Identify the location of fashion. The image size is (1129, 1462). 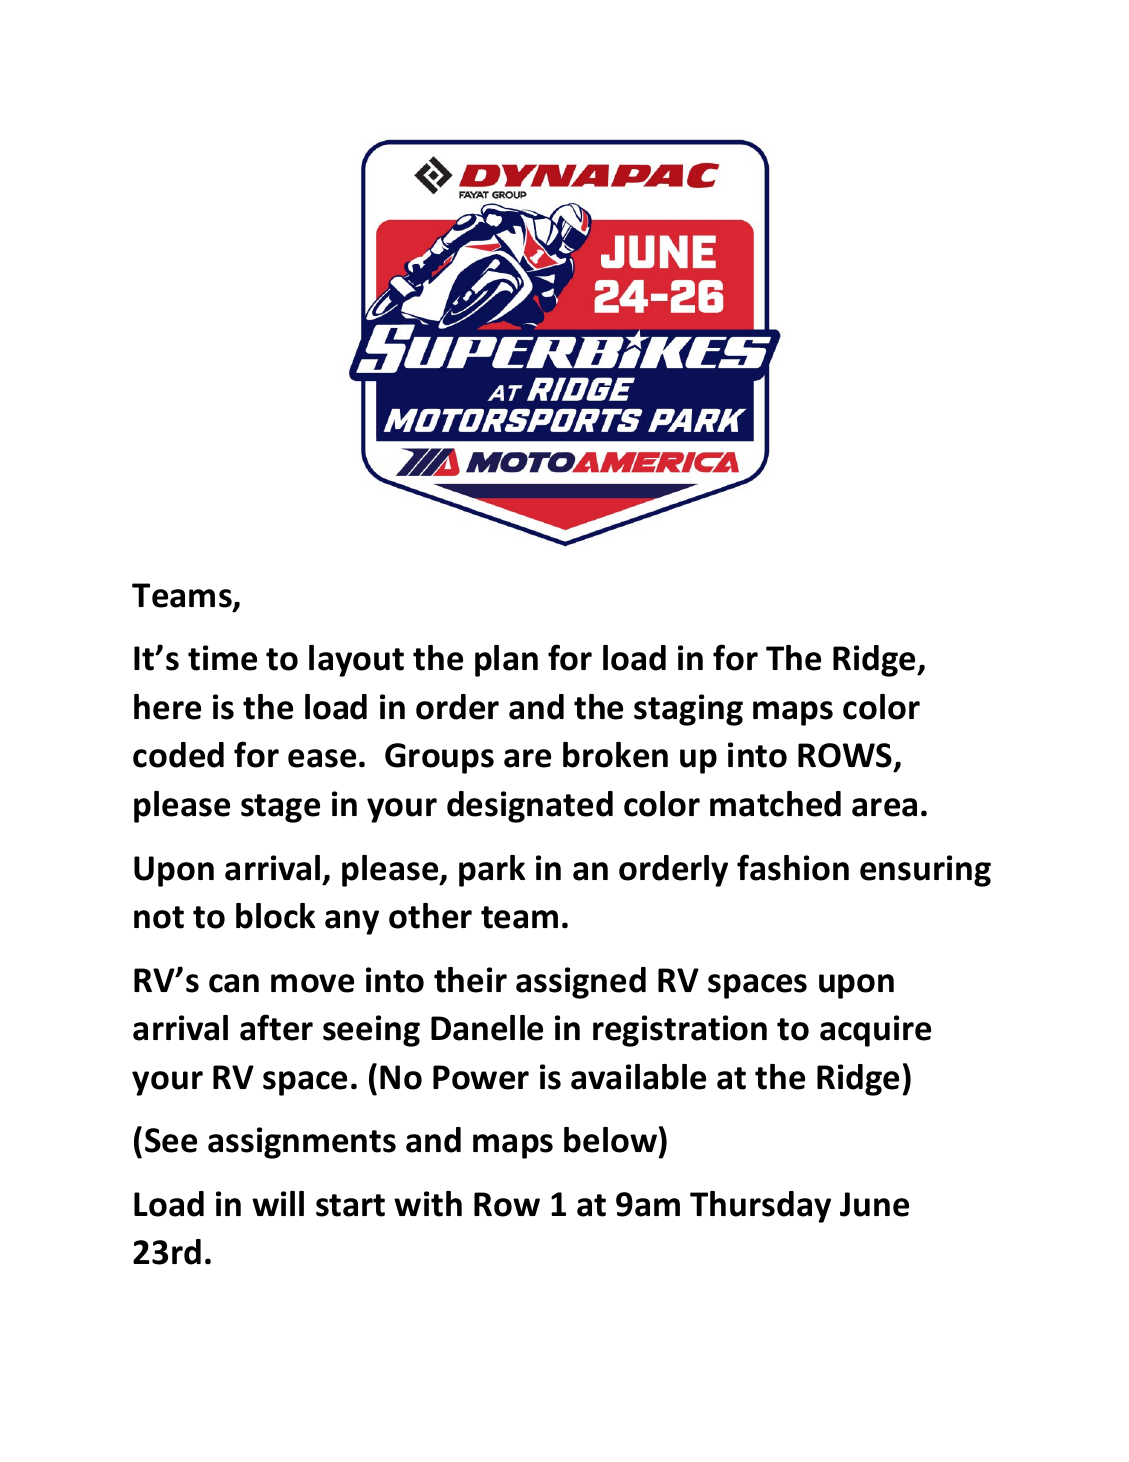
(793, 867).
